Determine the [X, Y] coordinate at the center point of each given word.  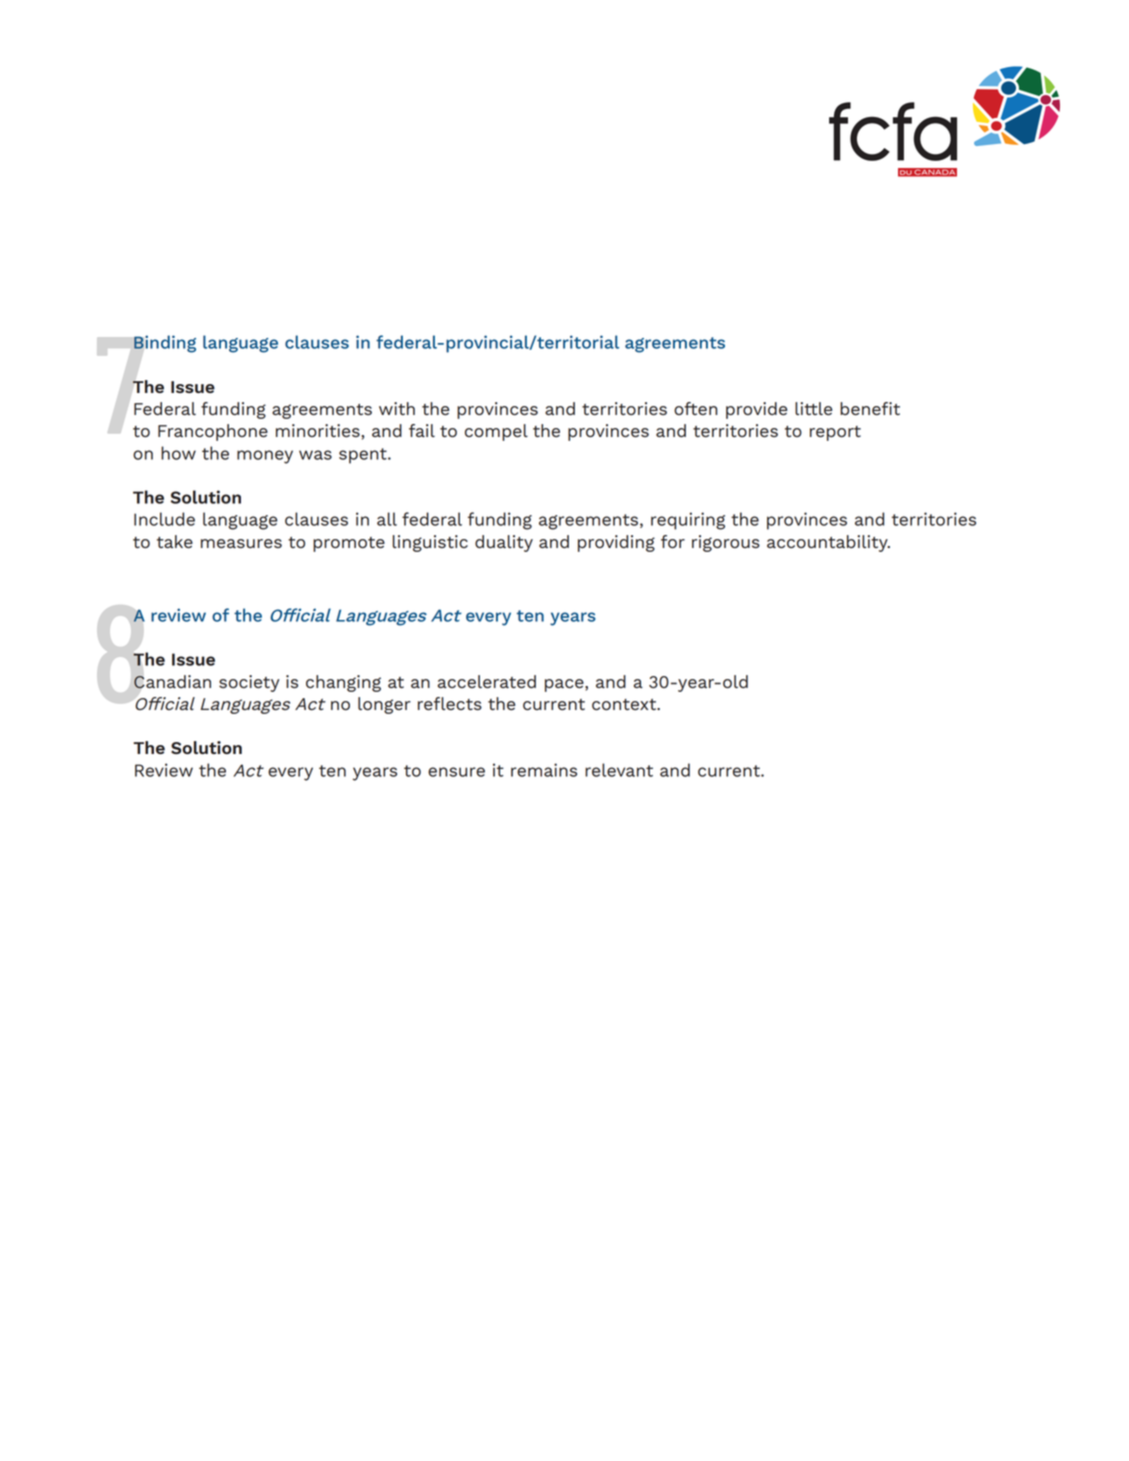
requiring [688, 521]
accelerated [487, 681]
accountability [828, 543]
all [387, 519]
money [265, 457]
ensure [456, 772]
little [813, 408]
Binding [165, 344]
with [397, 408]
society [249, 683]
